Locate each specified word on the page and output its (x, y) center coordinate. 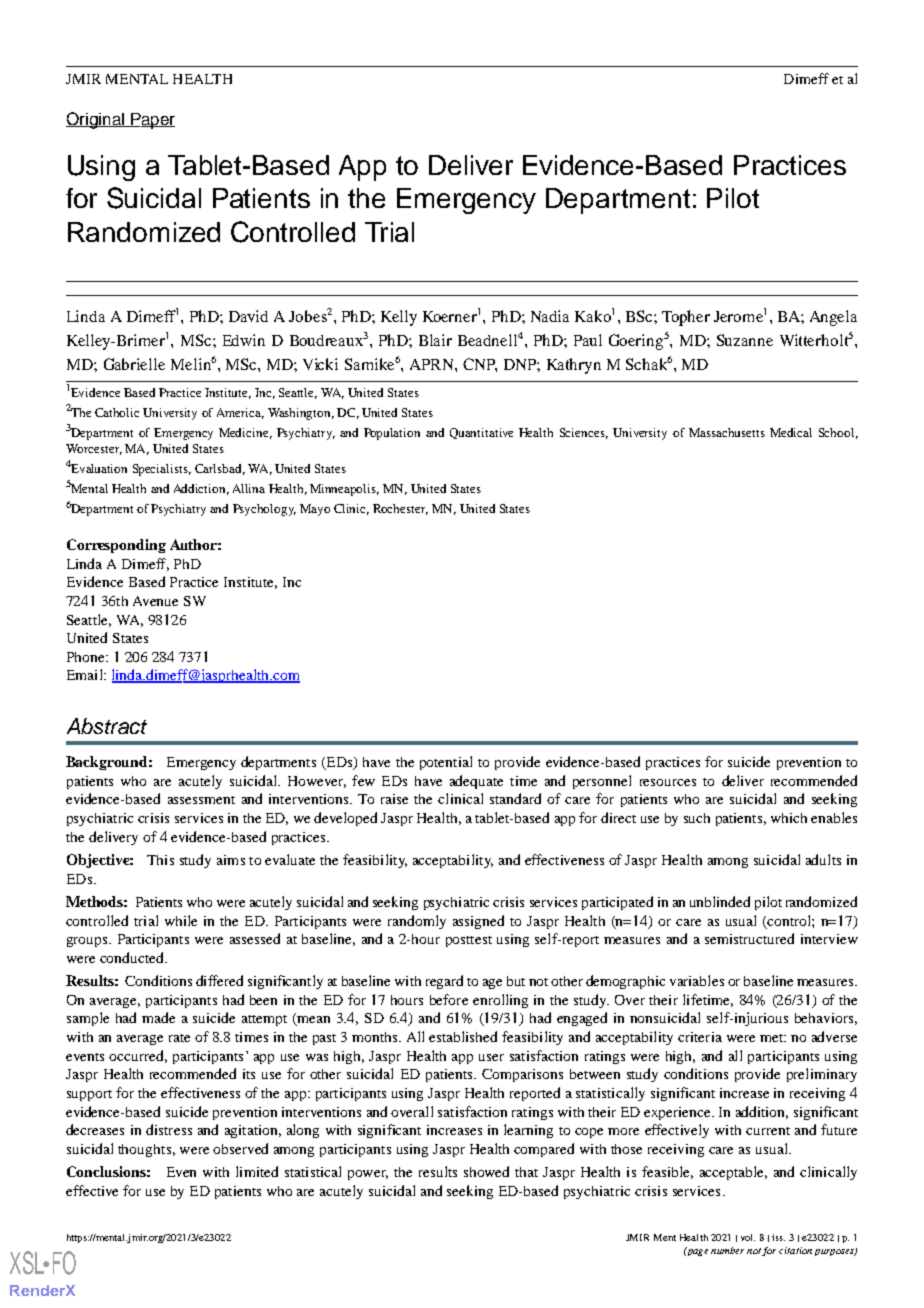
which (789, 818)
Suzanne (745, 340)
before (449, 999)
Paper (152, 121)
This (160, 860)
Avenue (155, 601)
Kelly (399, 318)
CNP (480, 365)
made (158, 1017)
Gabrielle (134, 364)
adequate (476, 782)
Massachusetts (727, 432)
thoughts (144, 1150)
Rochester (400, 509)
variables (697, 980)
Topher (686, 318)
